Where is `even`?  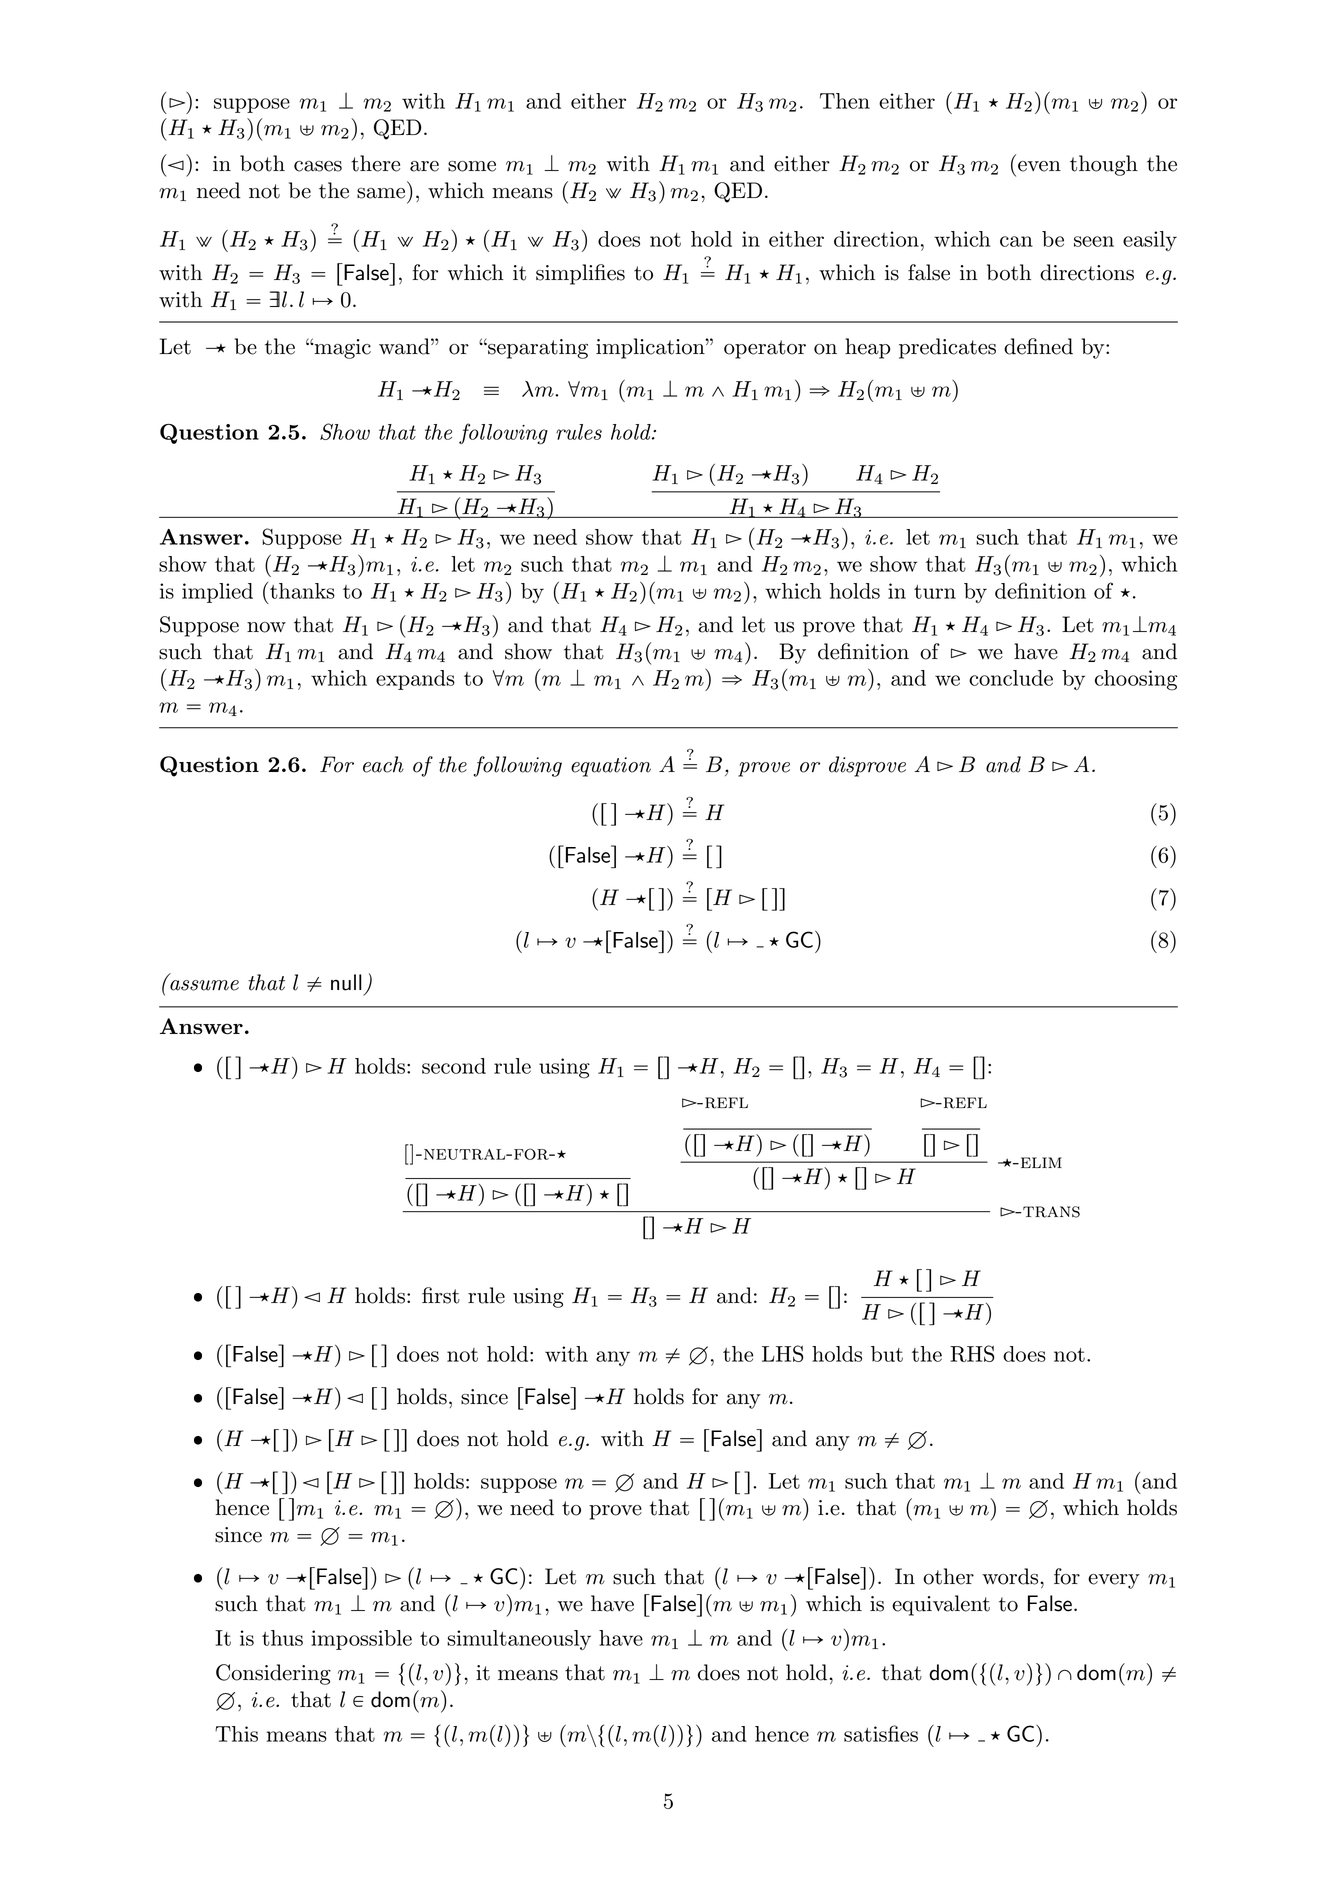 even is located at coordinates (1039, 166).
